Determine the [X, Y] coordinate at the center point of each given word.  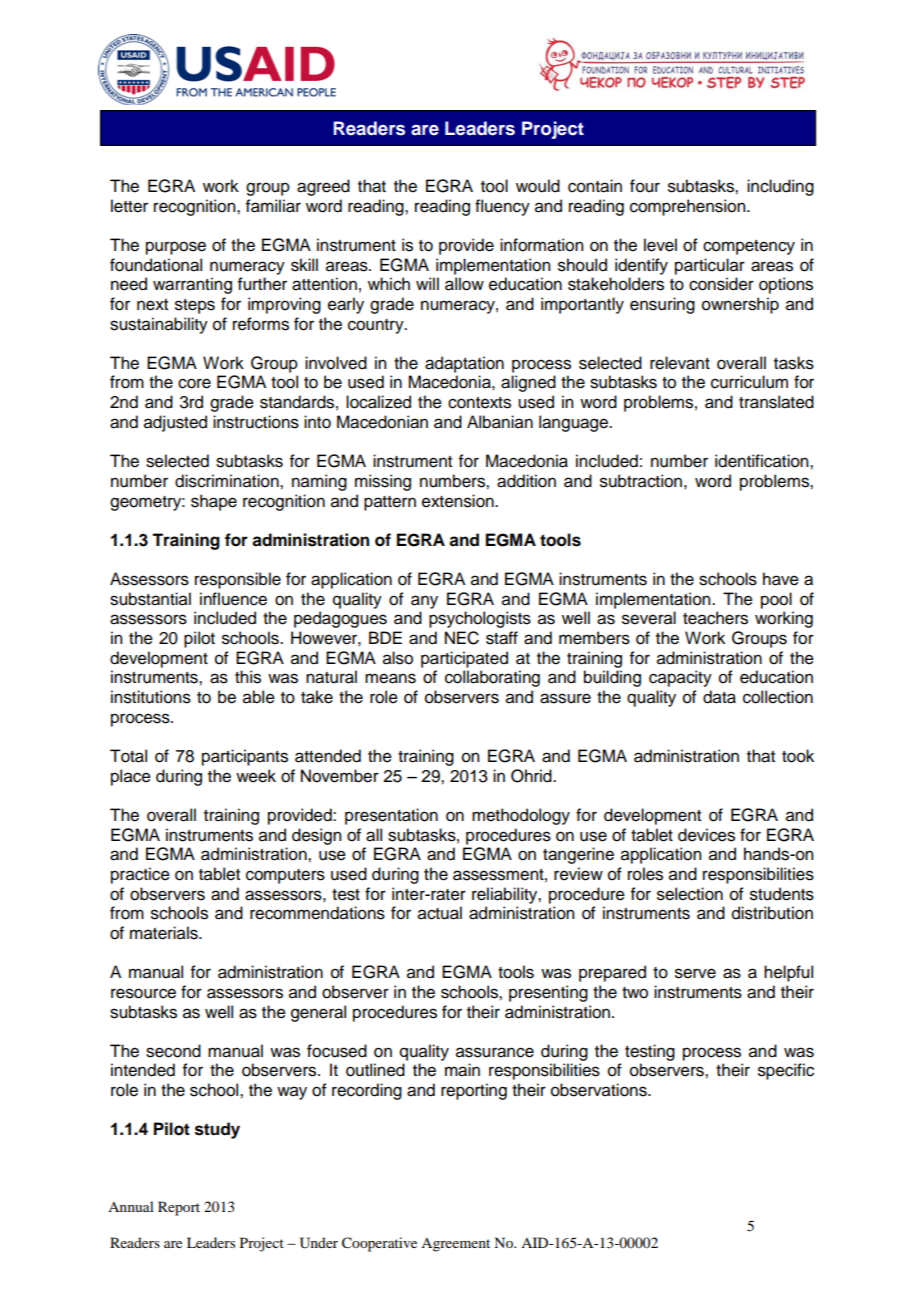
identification [763, 461]
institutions [151, 697]
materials [165, 933]
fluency [502, 207]
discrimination [228, 481]
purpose [176, 248]
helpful [788, 973]
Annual [131, 1206]
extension [459, 501]
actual [440, 913]
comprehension [689, 207]
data [719, 697]
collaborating [492, 678]
